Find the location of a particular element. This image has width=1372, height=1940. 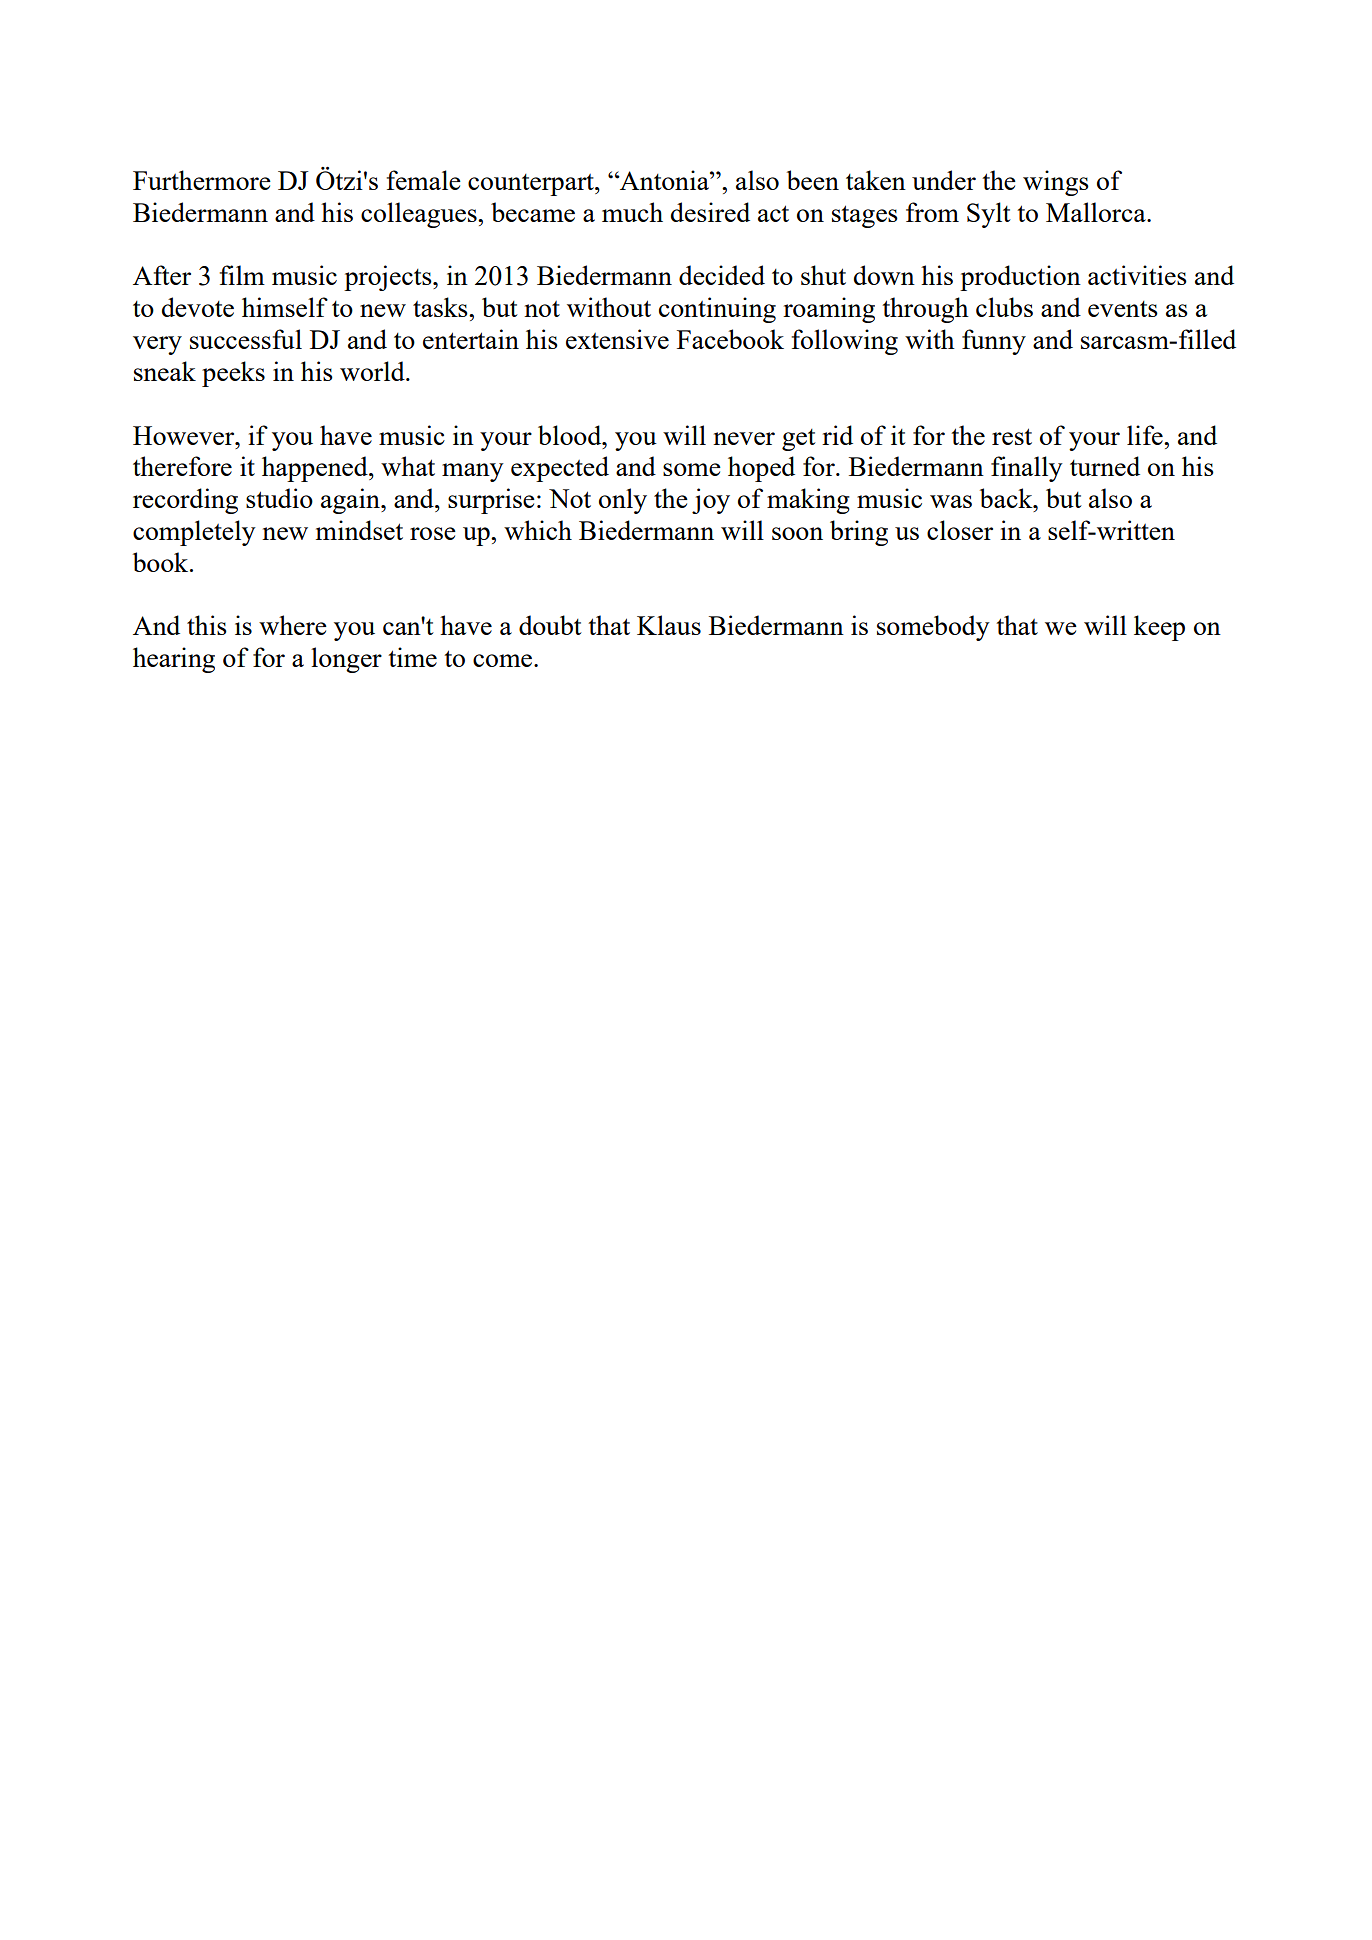

blood is located at coordinates (571, 435).
